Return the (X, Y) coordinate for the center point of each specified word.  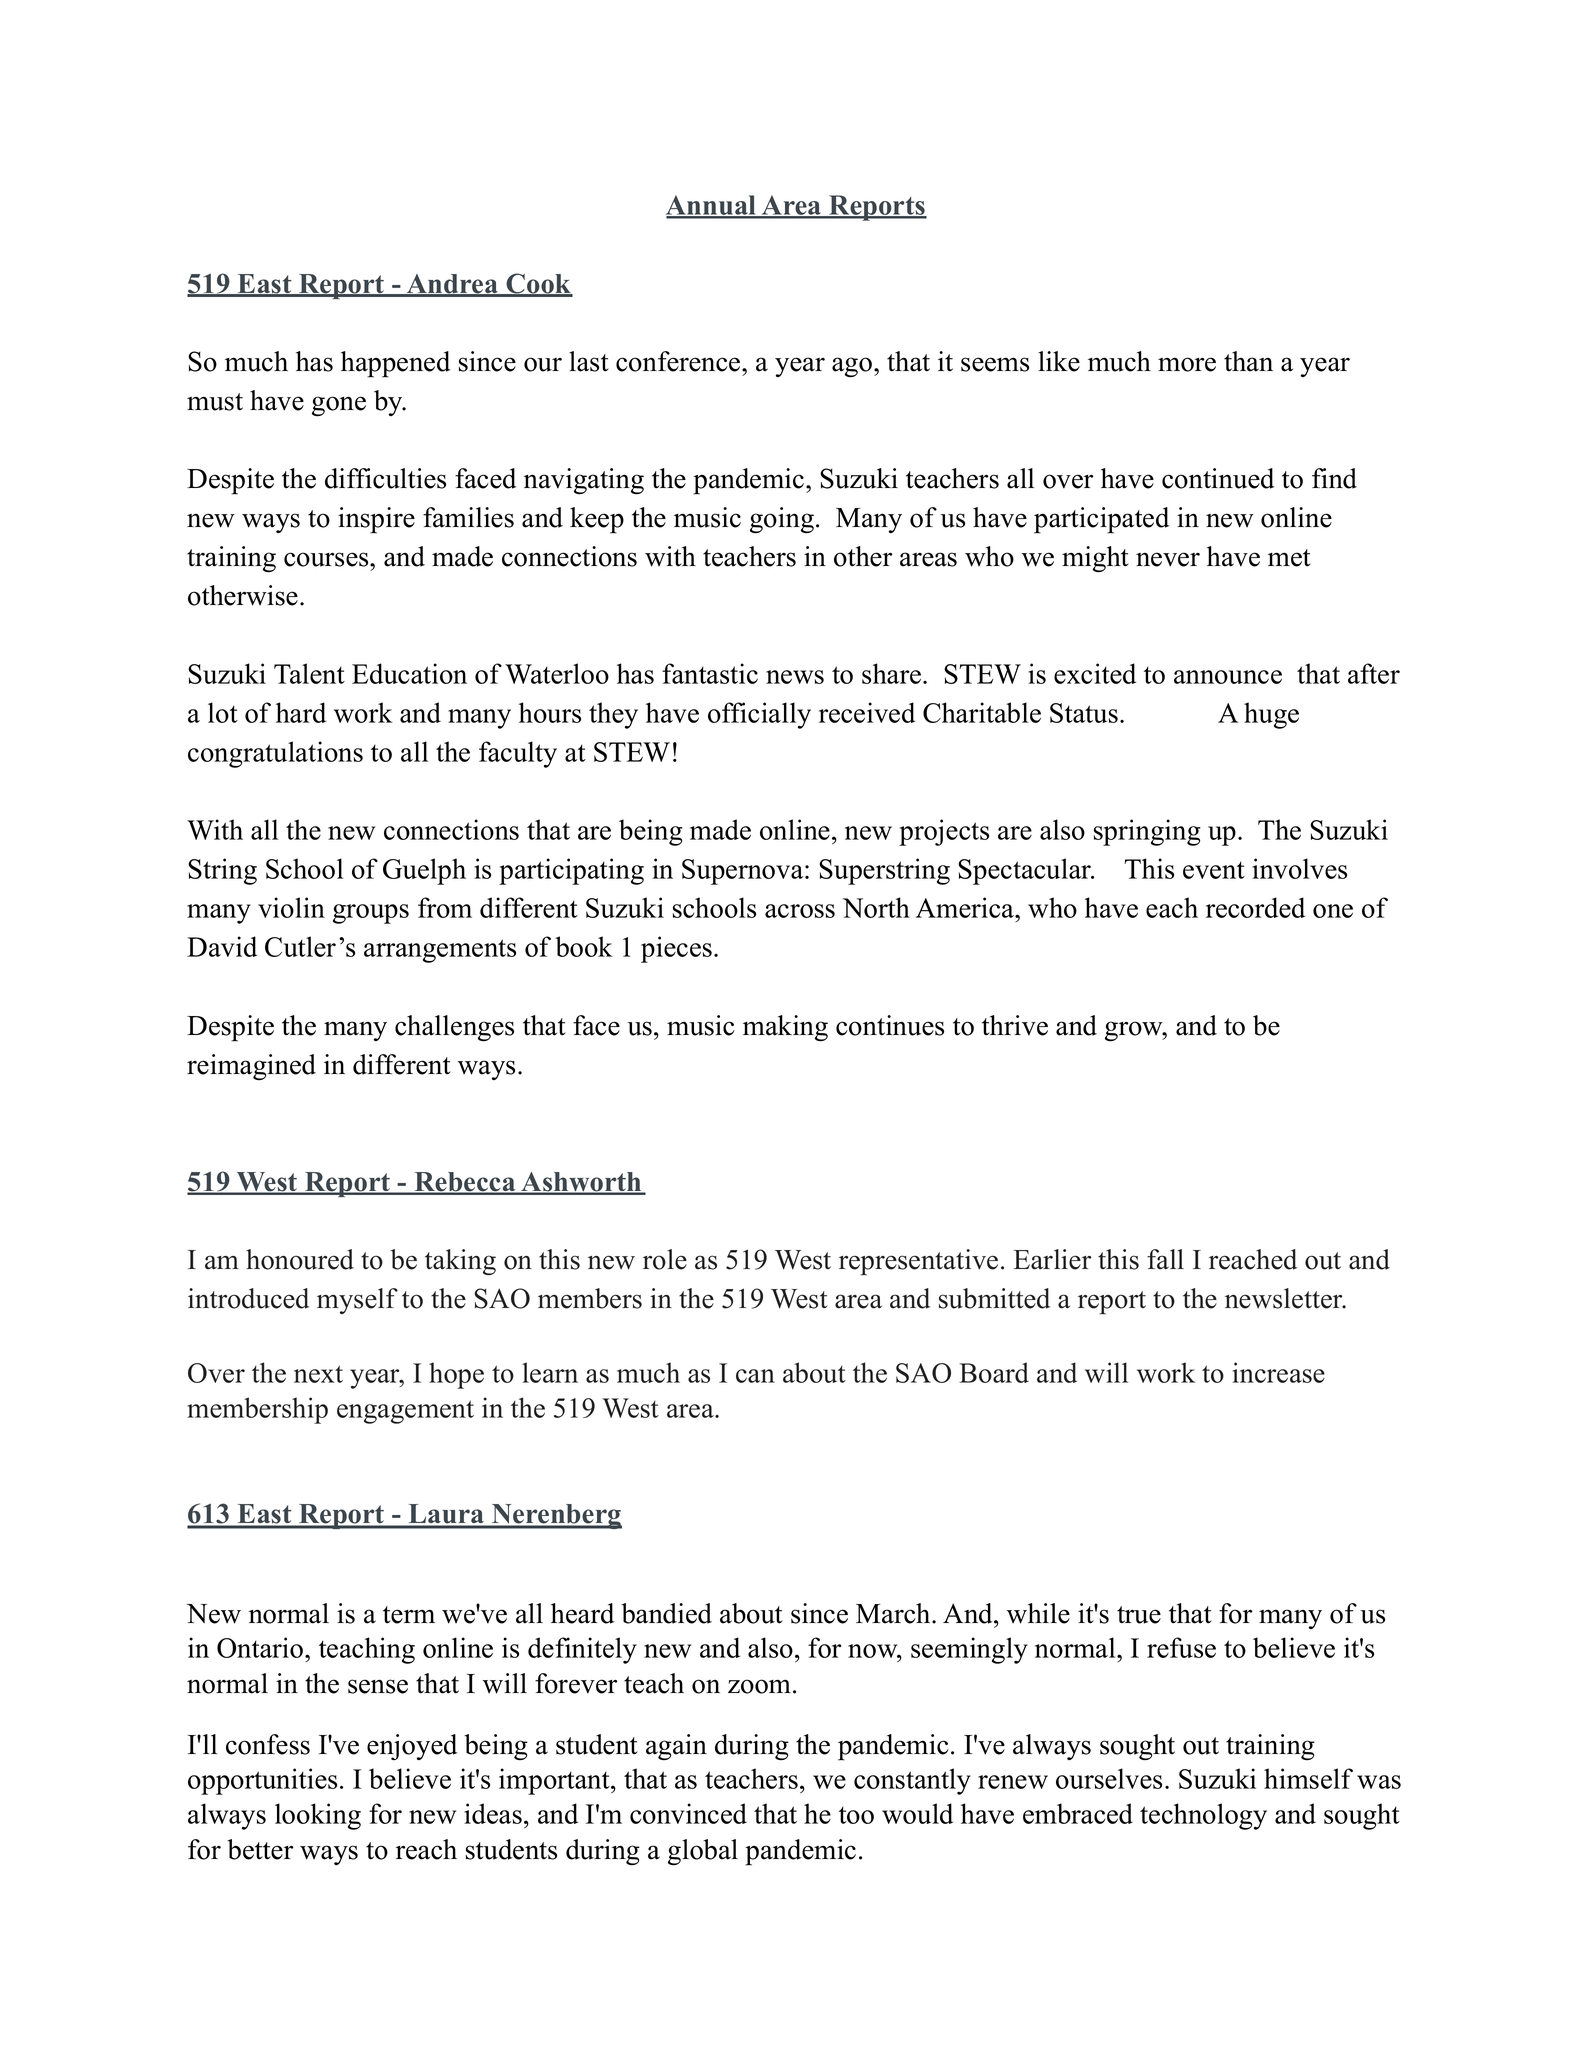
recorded (1255, 907)
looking (318, 1816)
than (1248, 361)
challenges (454, 1028)
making (785, 1028)
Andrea (452, 285)
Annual (712, 206)
